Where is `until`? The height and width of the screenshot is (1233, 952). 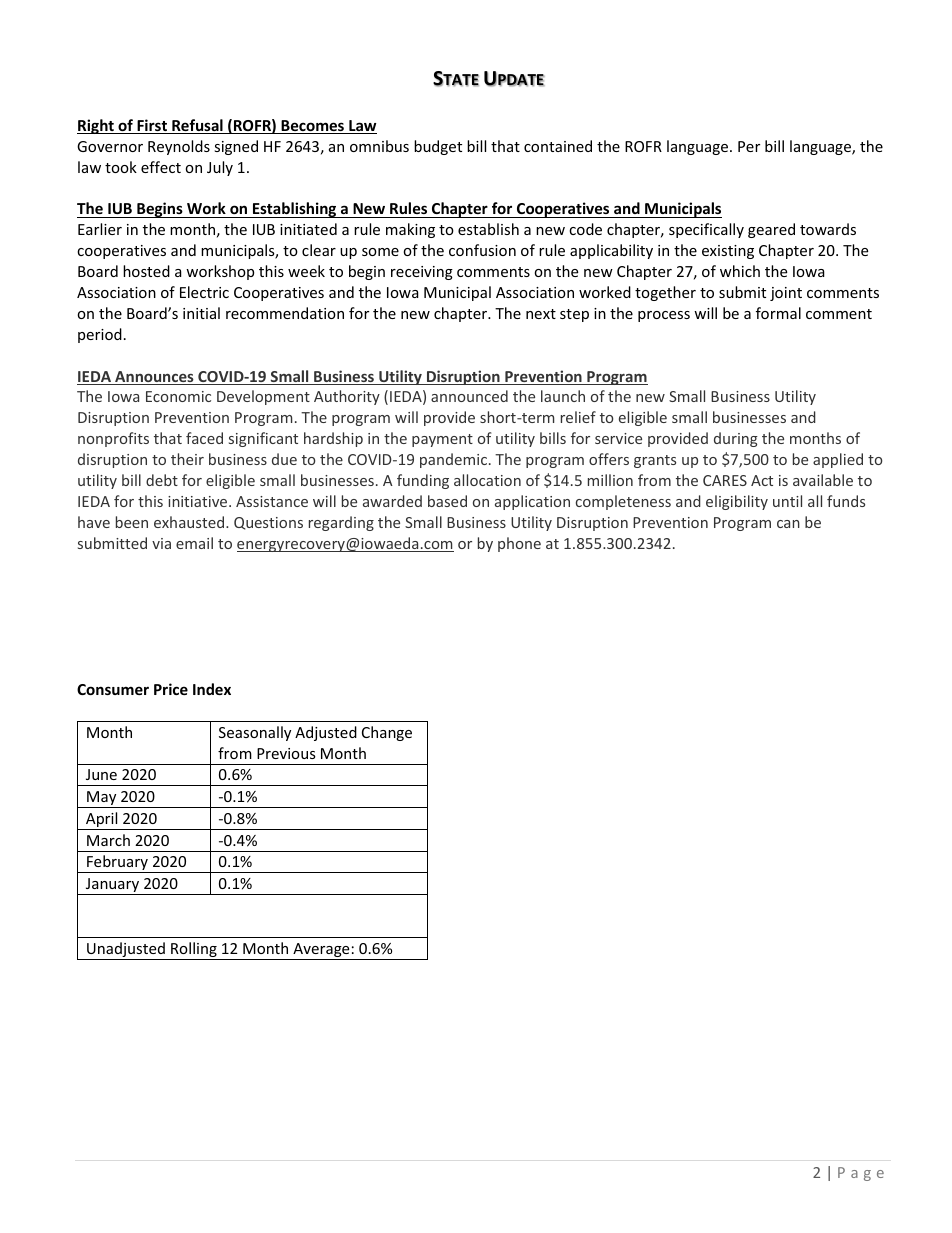 until is located at coordinates (787, 501).
